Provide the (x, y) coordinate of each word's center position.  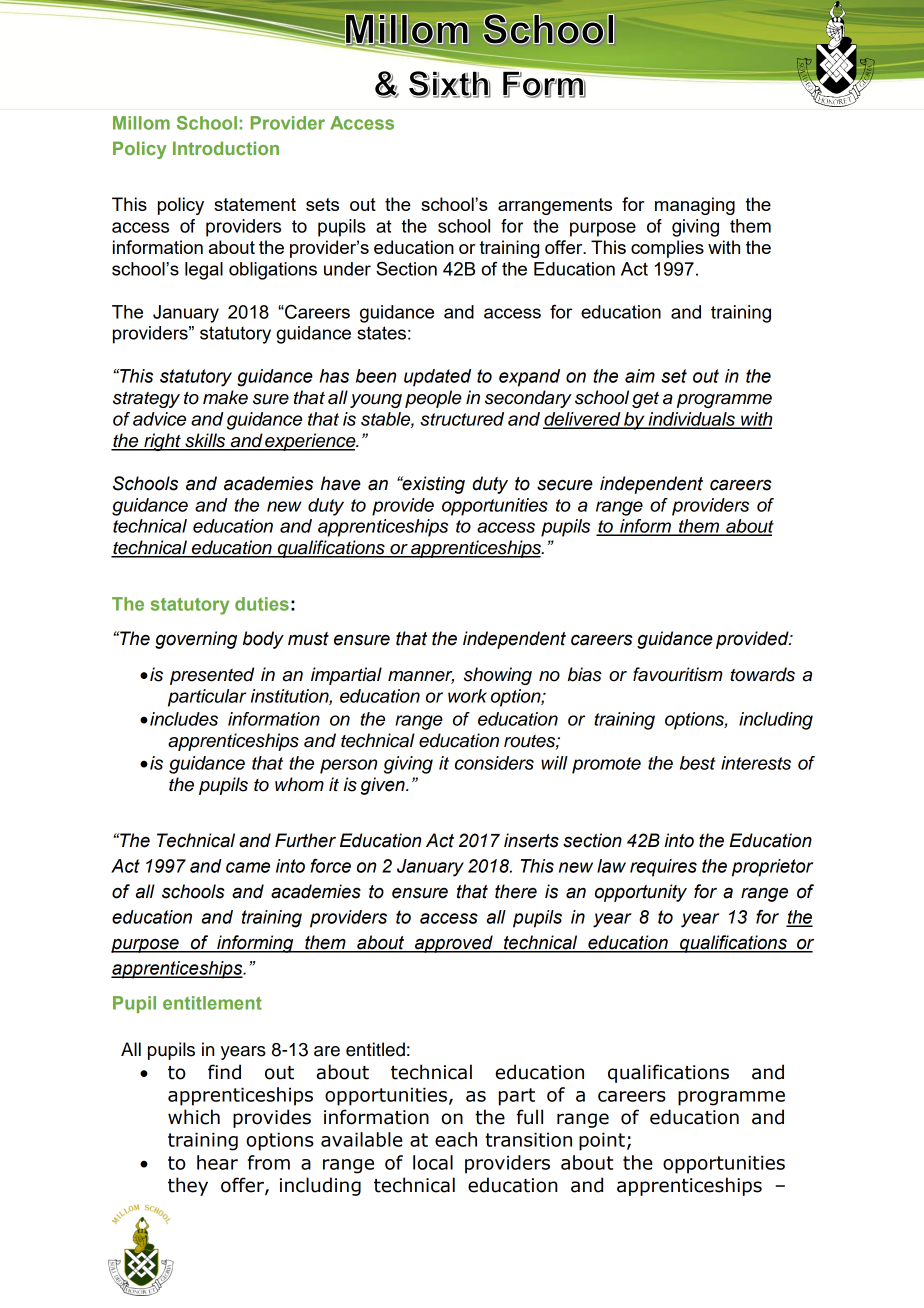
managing (695, 206)
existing (432, 485)
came (248, 867)
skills (205, 441)
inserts (531, 840)
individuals (691, 420)
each (456, 1139)
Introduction (226, 148)
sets (322, 204)
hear (217, 1162)
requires (663, 868)
